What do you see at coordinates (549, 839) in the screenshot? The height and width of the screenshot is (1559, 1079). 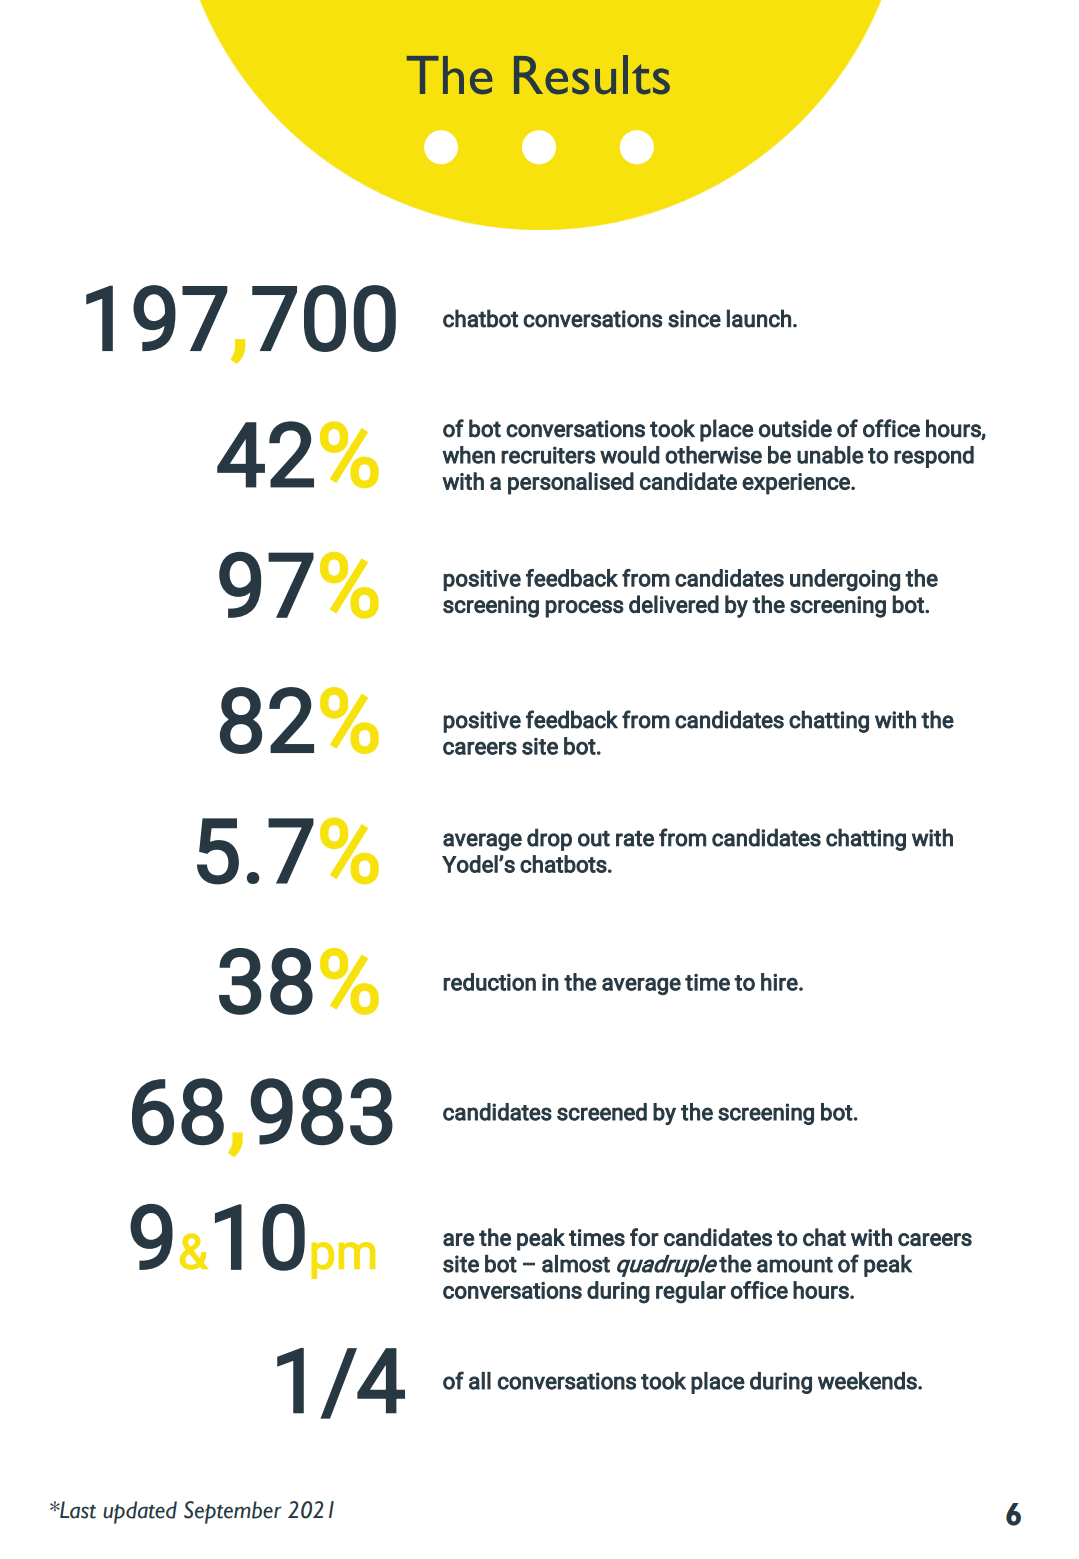 I see `drop` at bounding box center [549, 839].
